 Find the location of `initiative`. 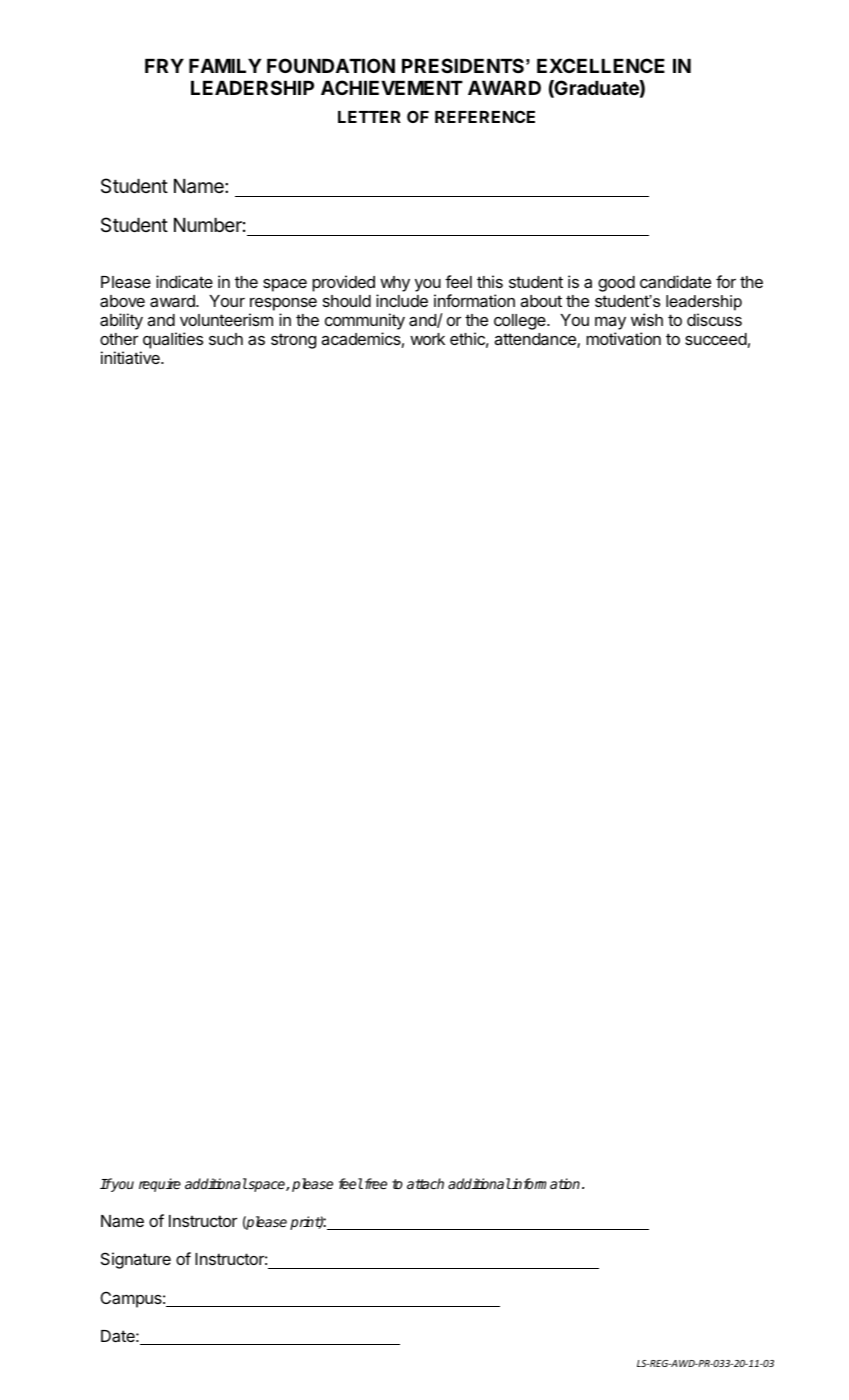

initiative is located at coordinates (131, 357).
